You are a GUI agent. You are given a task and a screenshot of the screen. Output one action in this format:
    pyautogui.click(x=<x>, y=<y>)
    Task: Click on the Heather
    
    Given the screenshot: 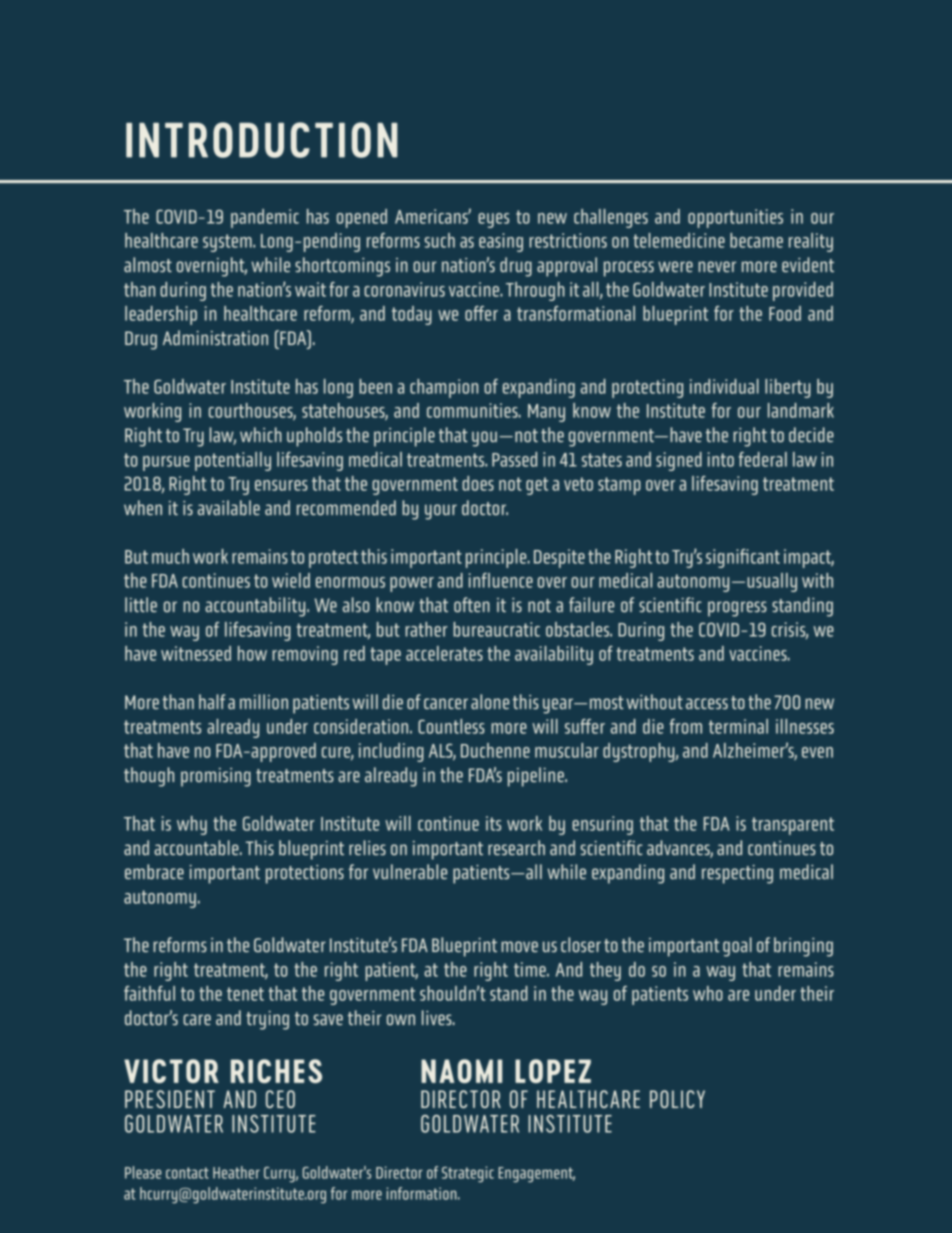 What is the action you would take?
    pyautogui.click(x=236, y=1172)
